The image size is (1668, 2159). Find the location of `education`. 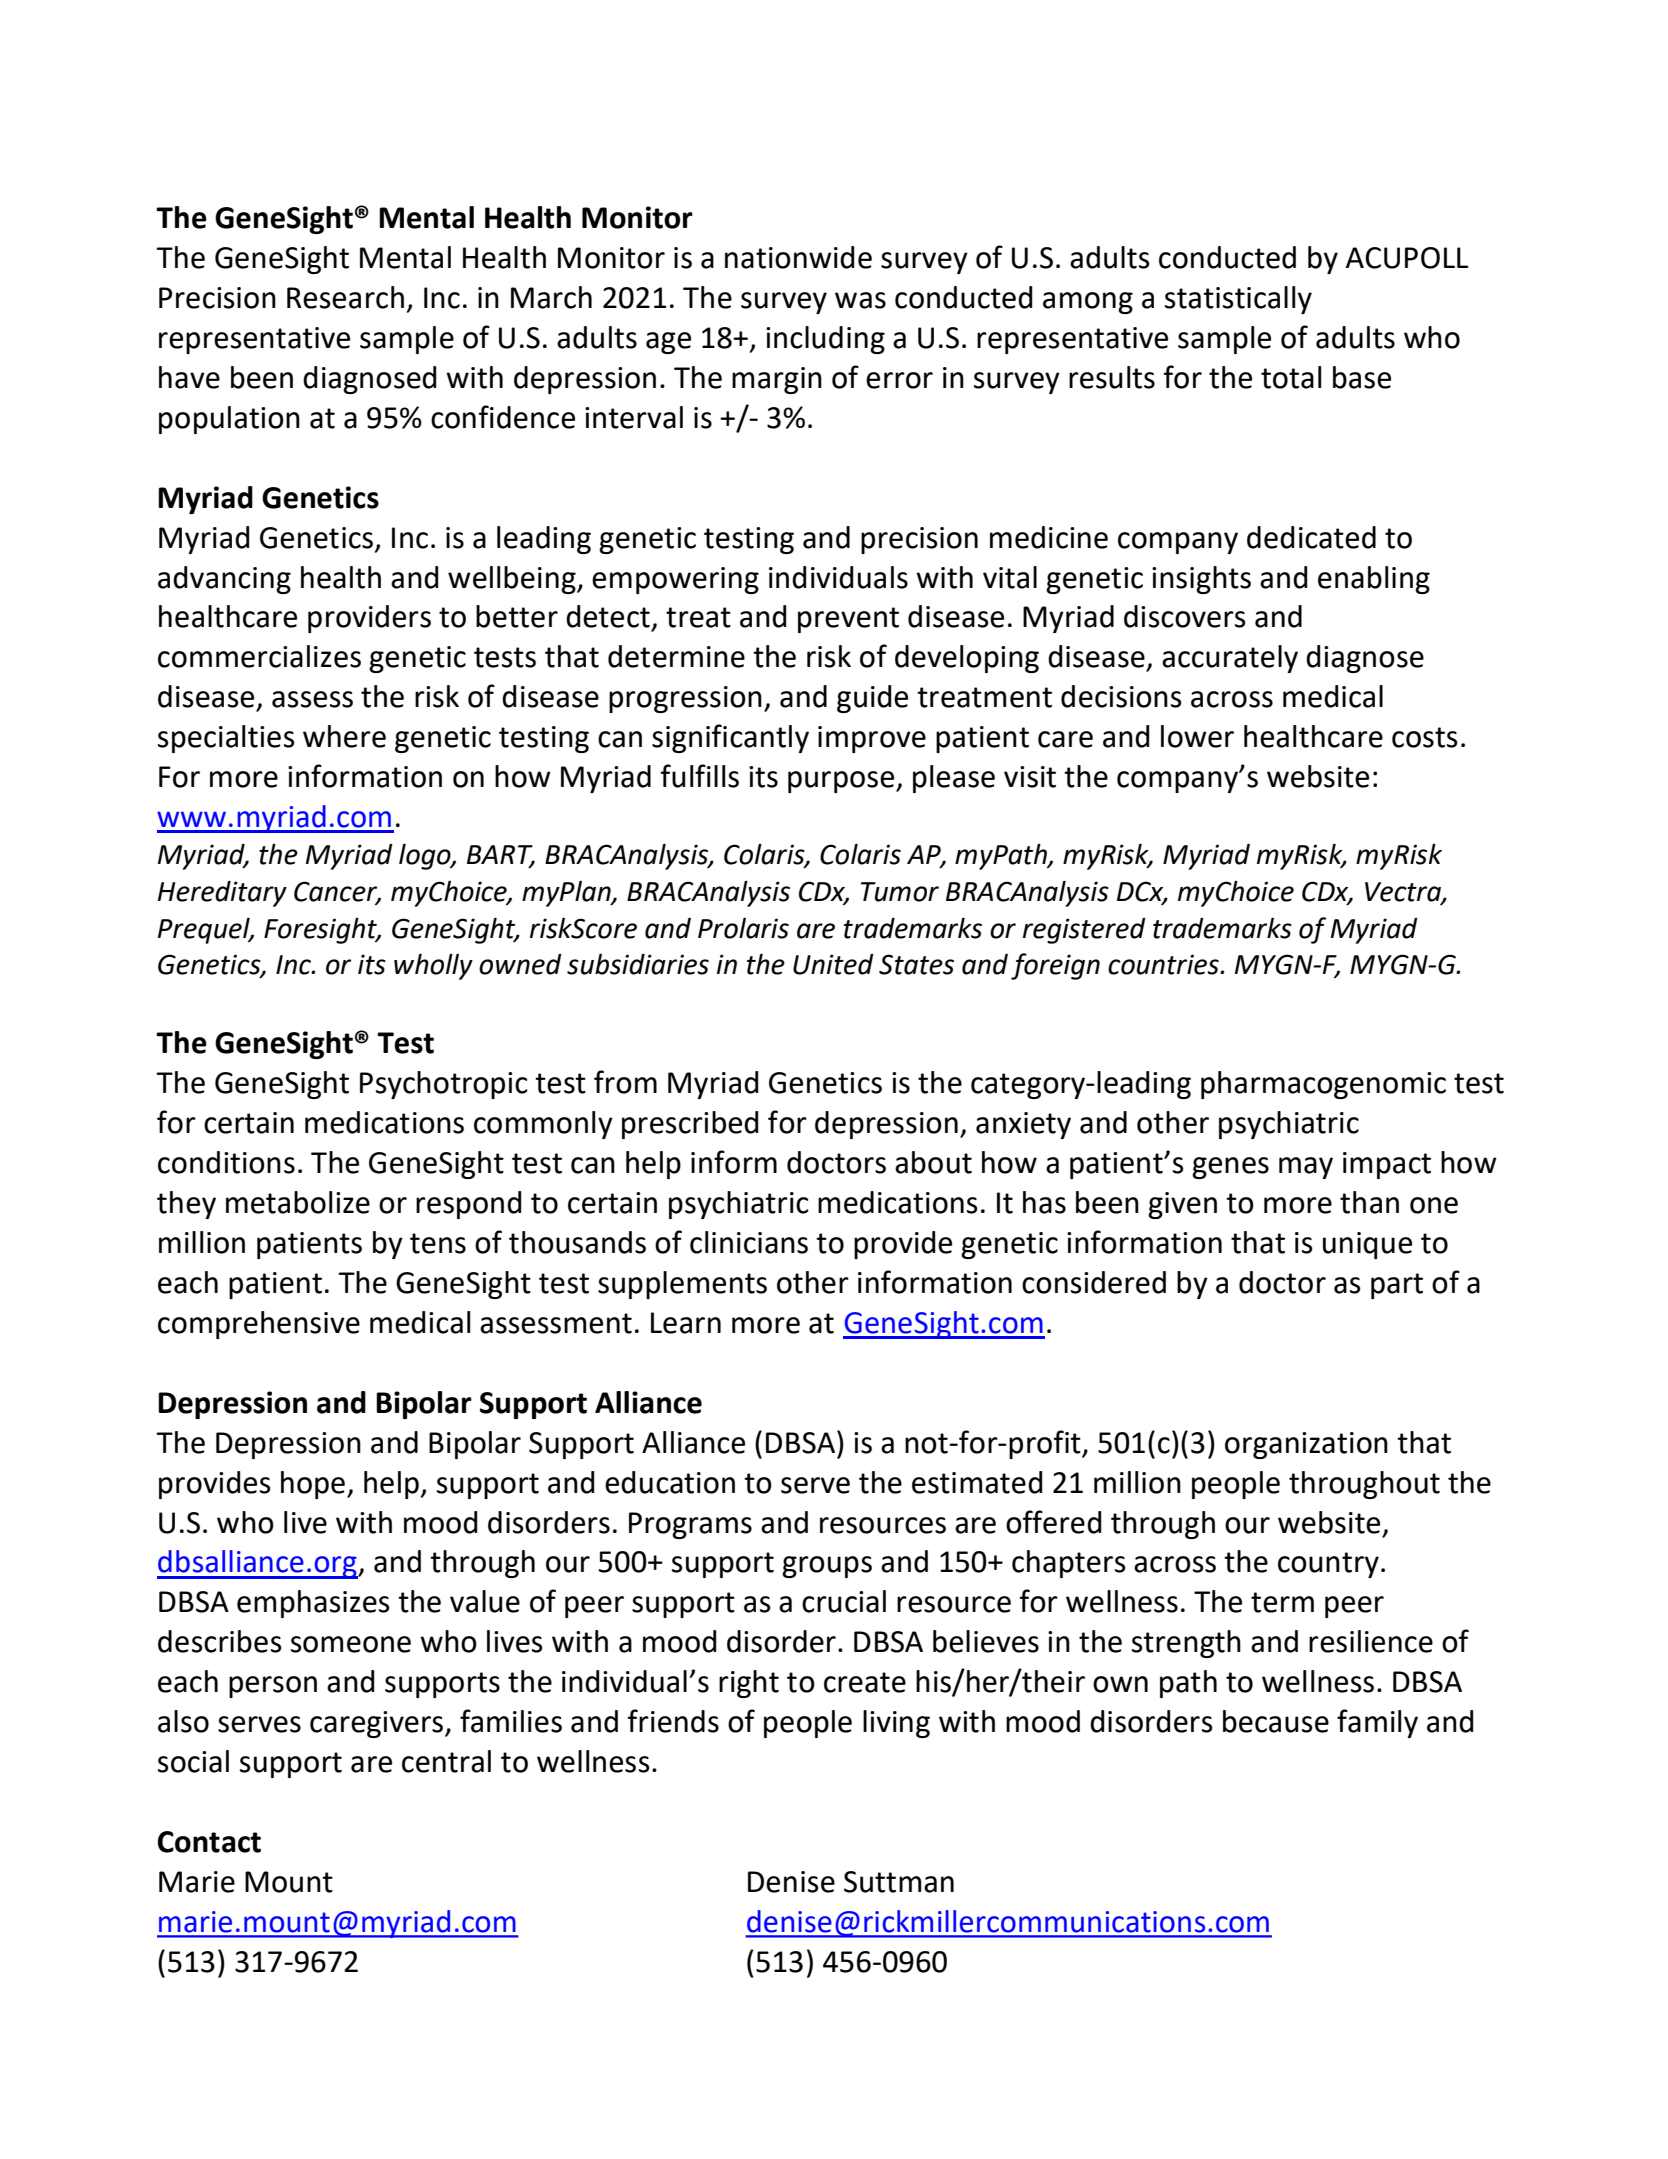

education is located at coordinates (670, 1482).
